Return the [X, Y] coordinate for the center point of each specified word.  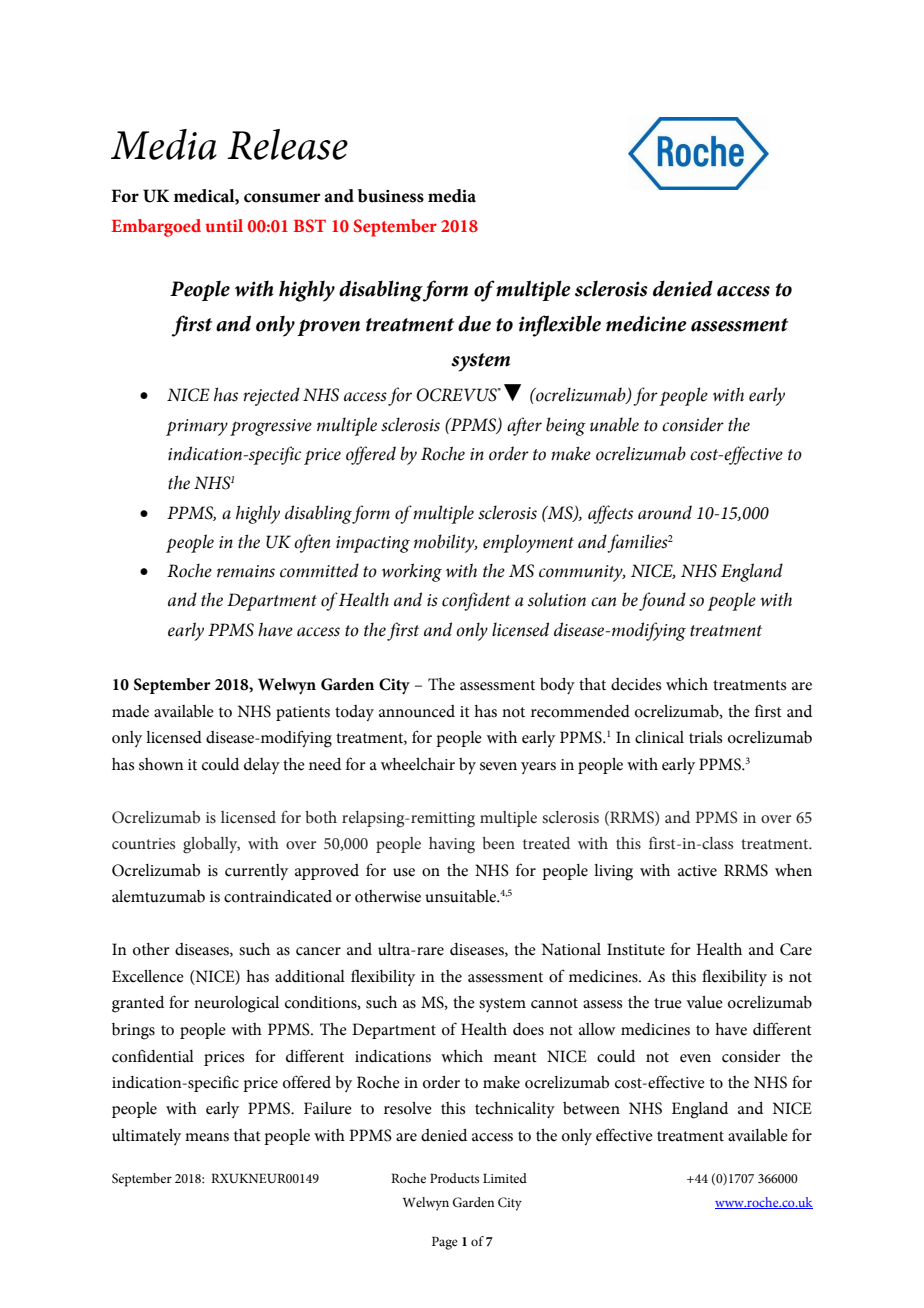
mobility [445, 543]
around [665, 512]
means [207, 1137]
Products [454, 1178]
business [391, 196]
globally [211, 845]
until [224, 225]
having [452, 845]
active [697, 871]
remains [246, 571]
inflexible [560, 326]
